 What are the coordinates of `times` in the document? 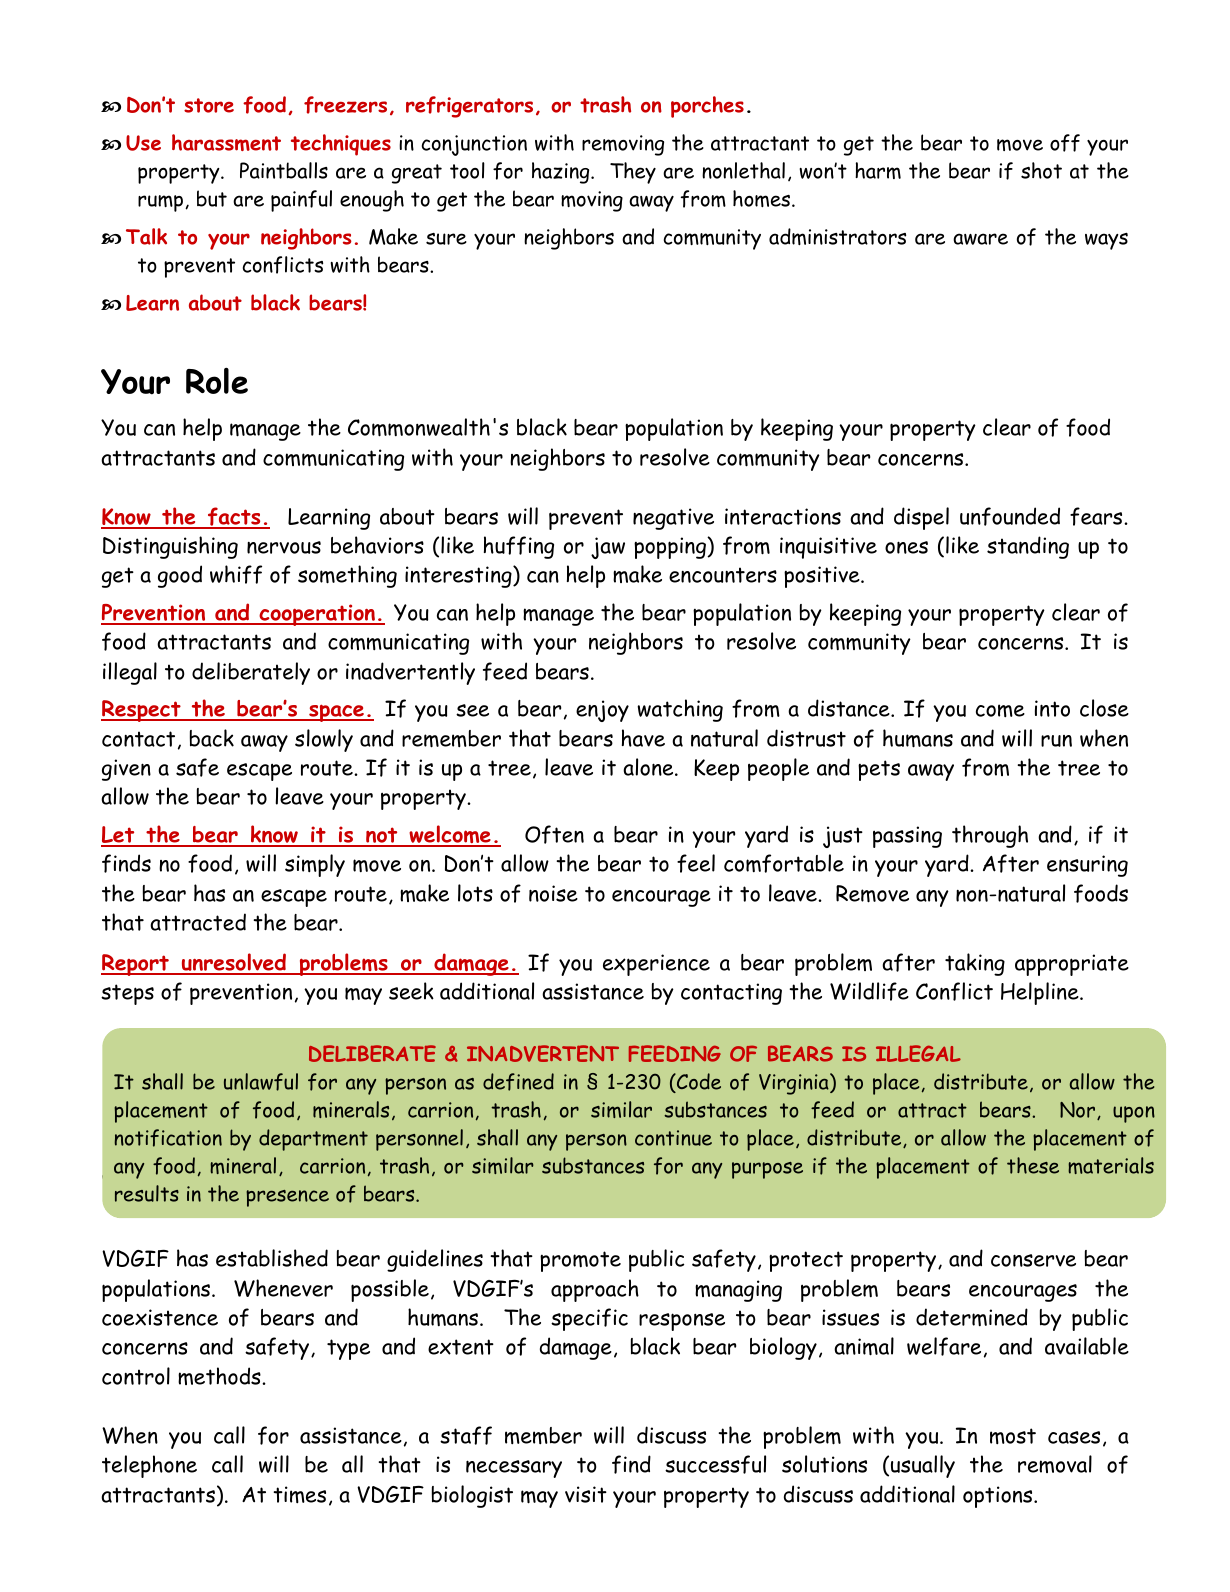 It's located at (299, 1494).
